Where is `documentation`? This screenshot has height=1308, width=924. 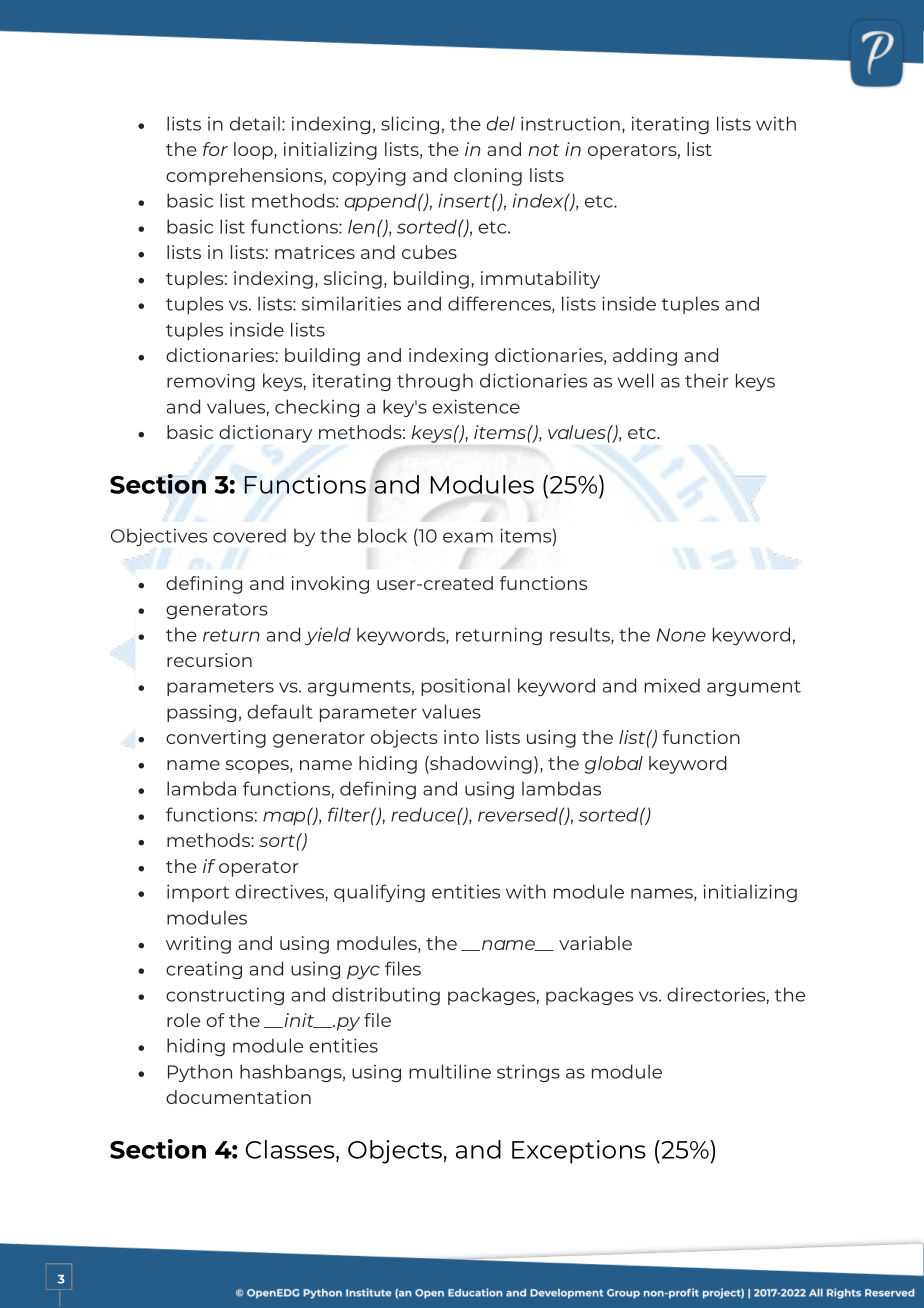
documentation is located at coordinates (238, 1097).
